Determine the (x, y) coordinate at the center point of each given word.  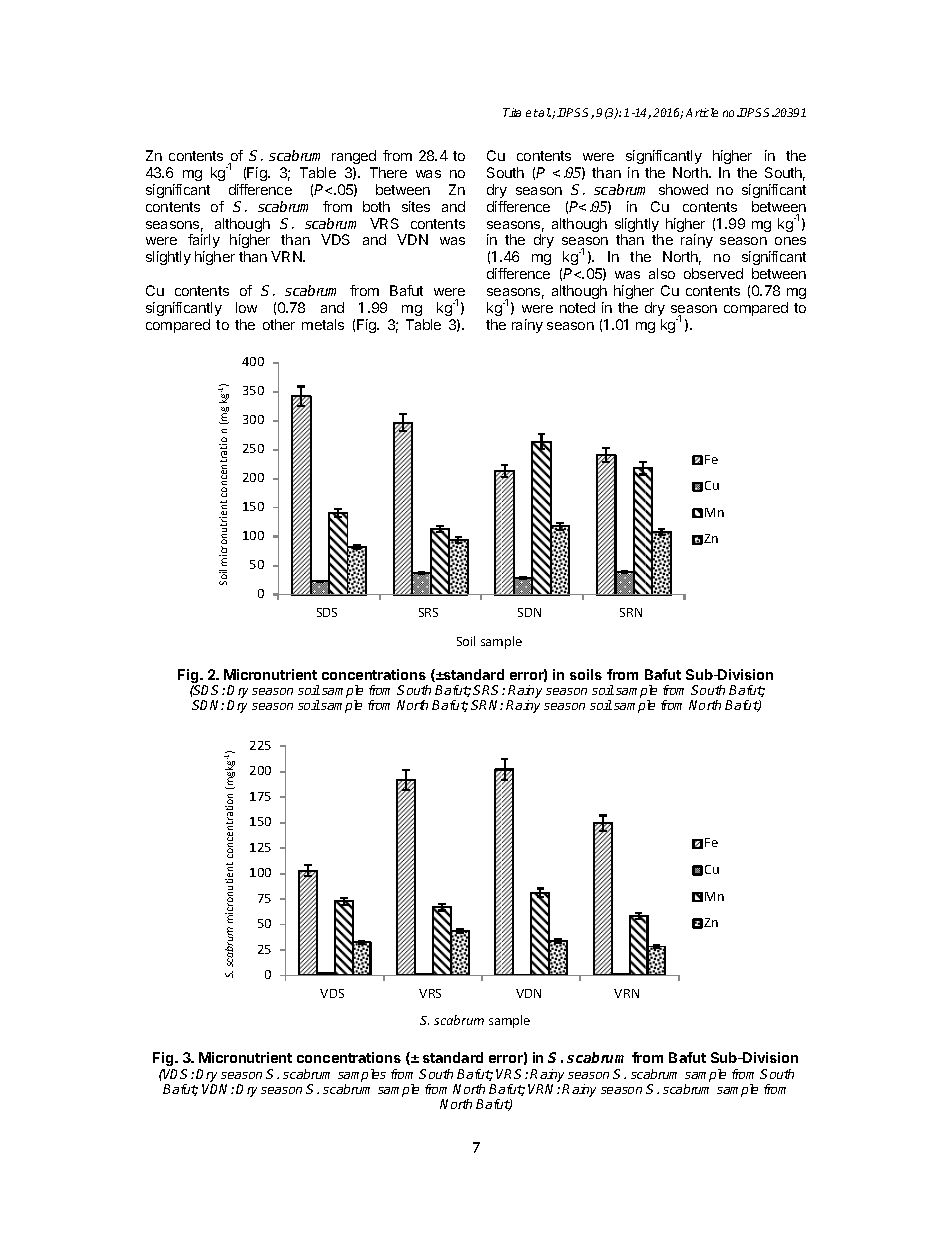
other (279, 324)
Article (702, 112)
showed (683, 189)
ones (790, 241)
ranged (354, 157)
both (376, 206)
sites (416, 206)
